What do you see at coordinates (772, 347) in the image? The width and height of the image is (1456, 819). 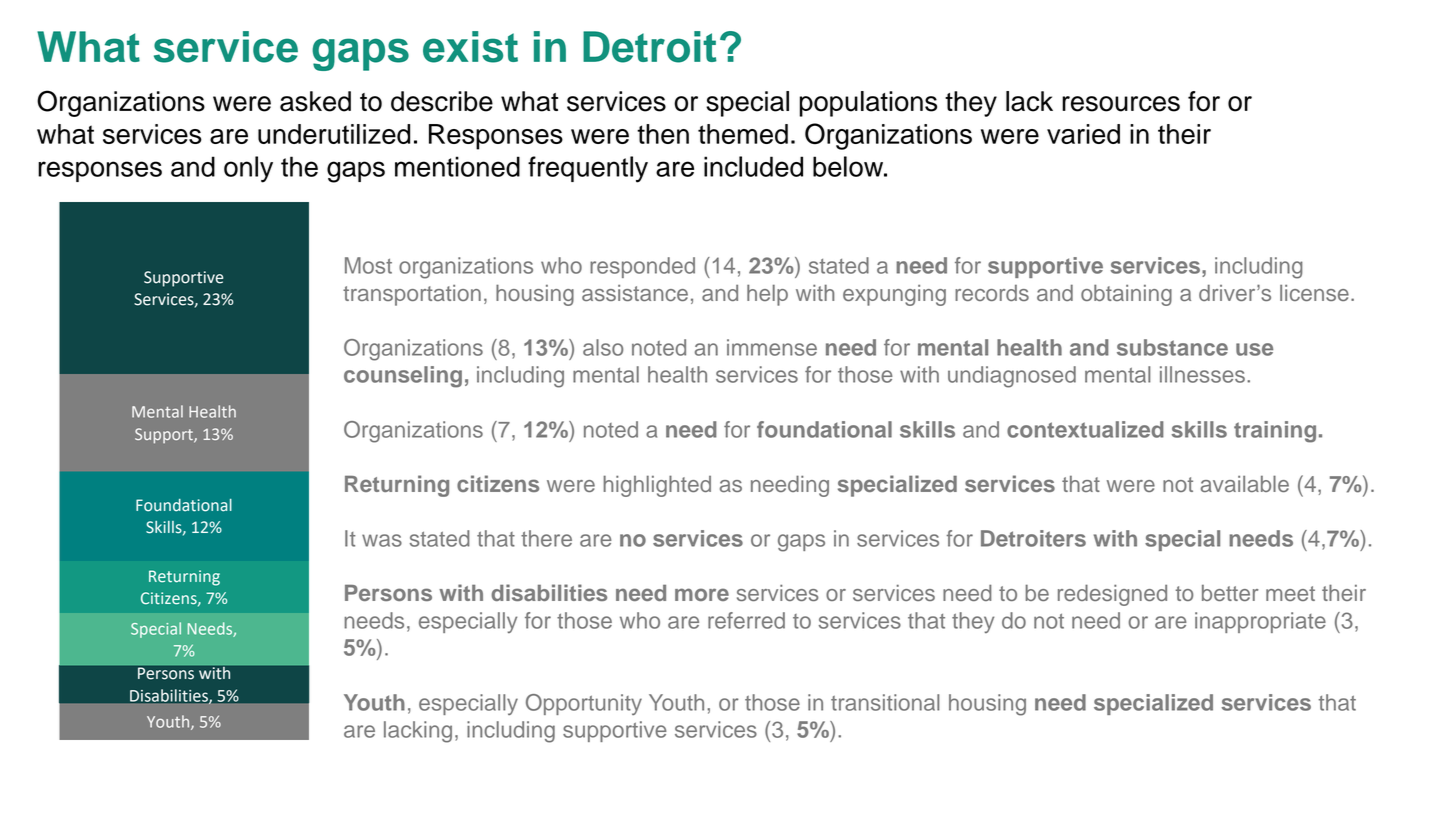 I see `immense` at bounding box center [772, 347].
